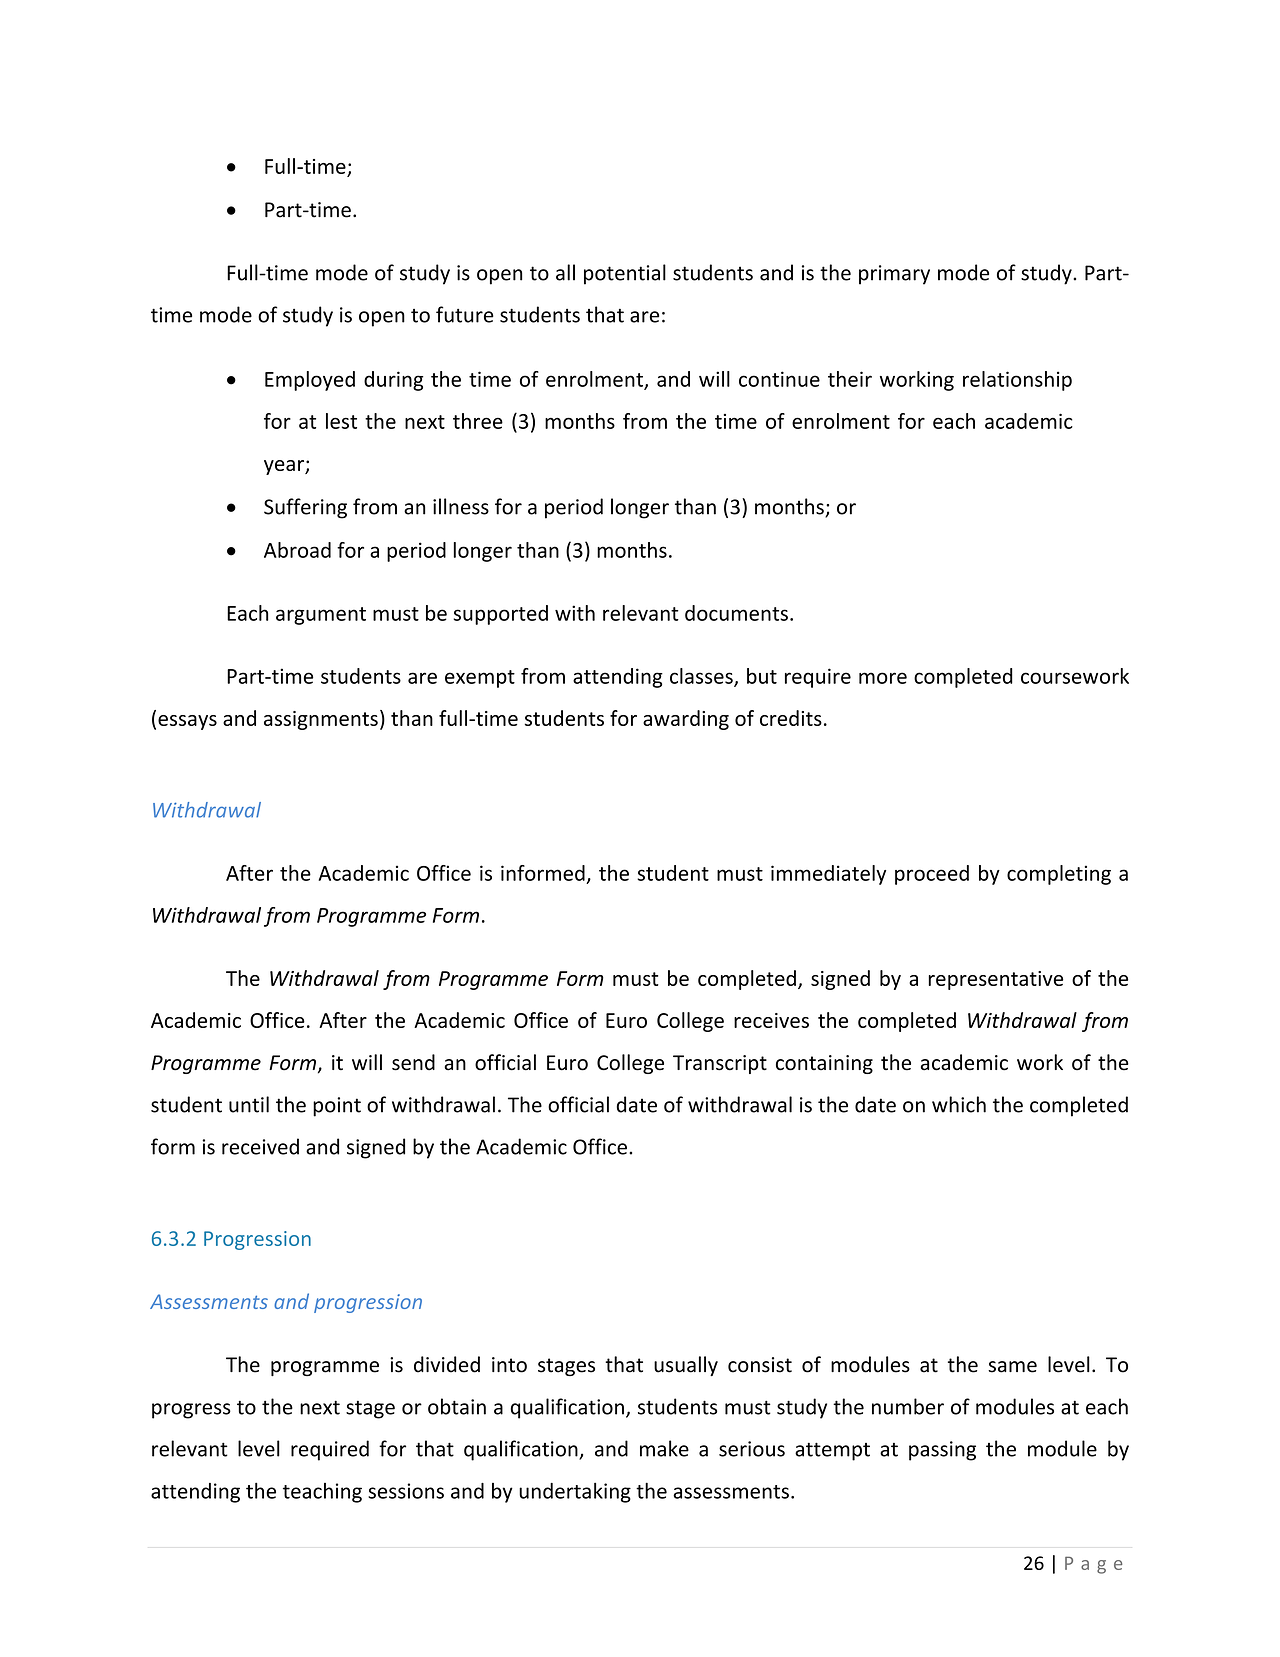  I want to click on sessions, so click(406, 1491).
